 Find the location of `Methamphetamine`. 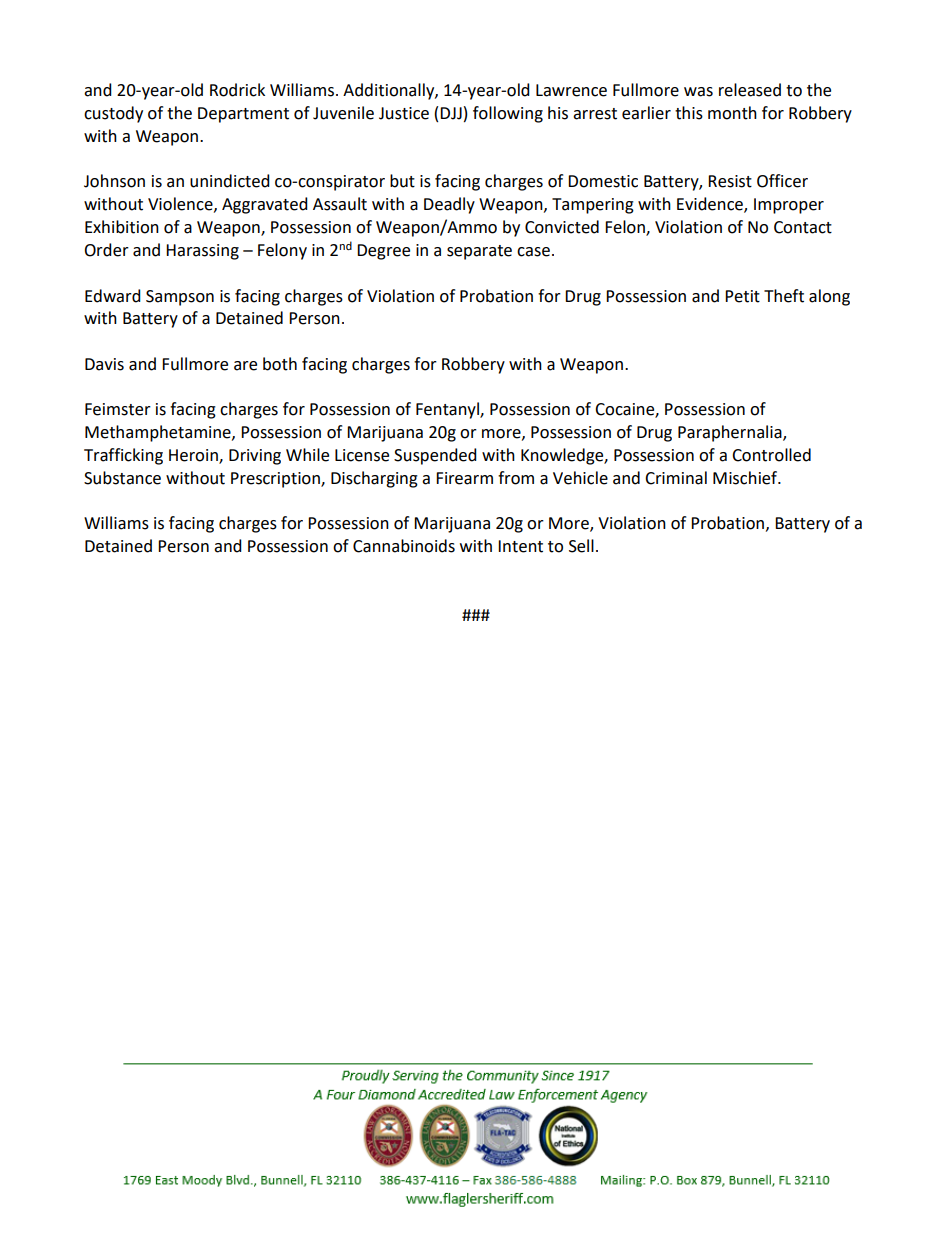

Methamphetamine is located at coordinates (159, 433).
